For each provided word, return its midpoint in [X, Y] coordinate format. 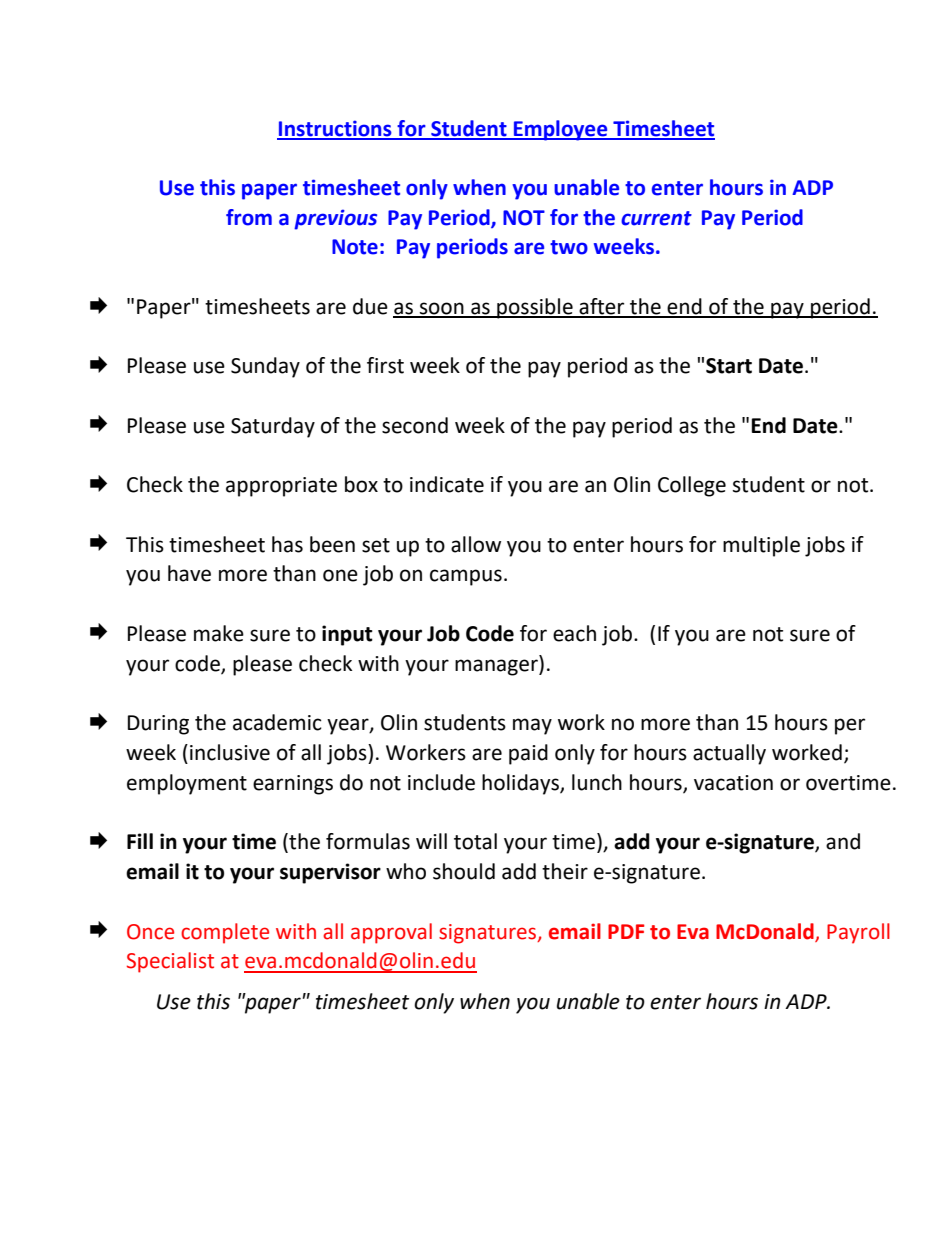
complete [225, 933]
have [189, 573]
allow [476, 544]
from [249, 217]
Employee [561, 130]
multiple [761, 546]
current [656, 218]
